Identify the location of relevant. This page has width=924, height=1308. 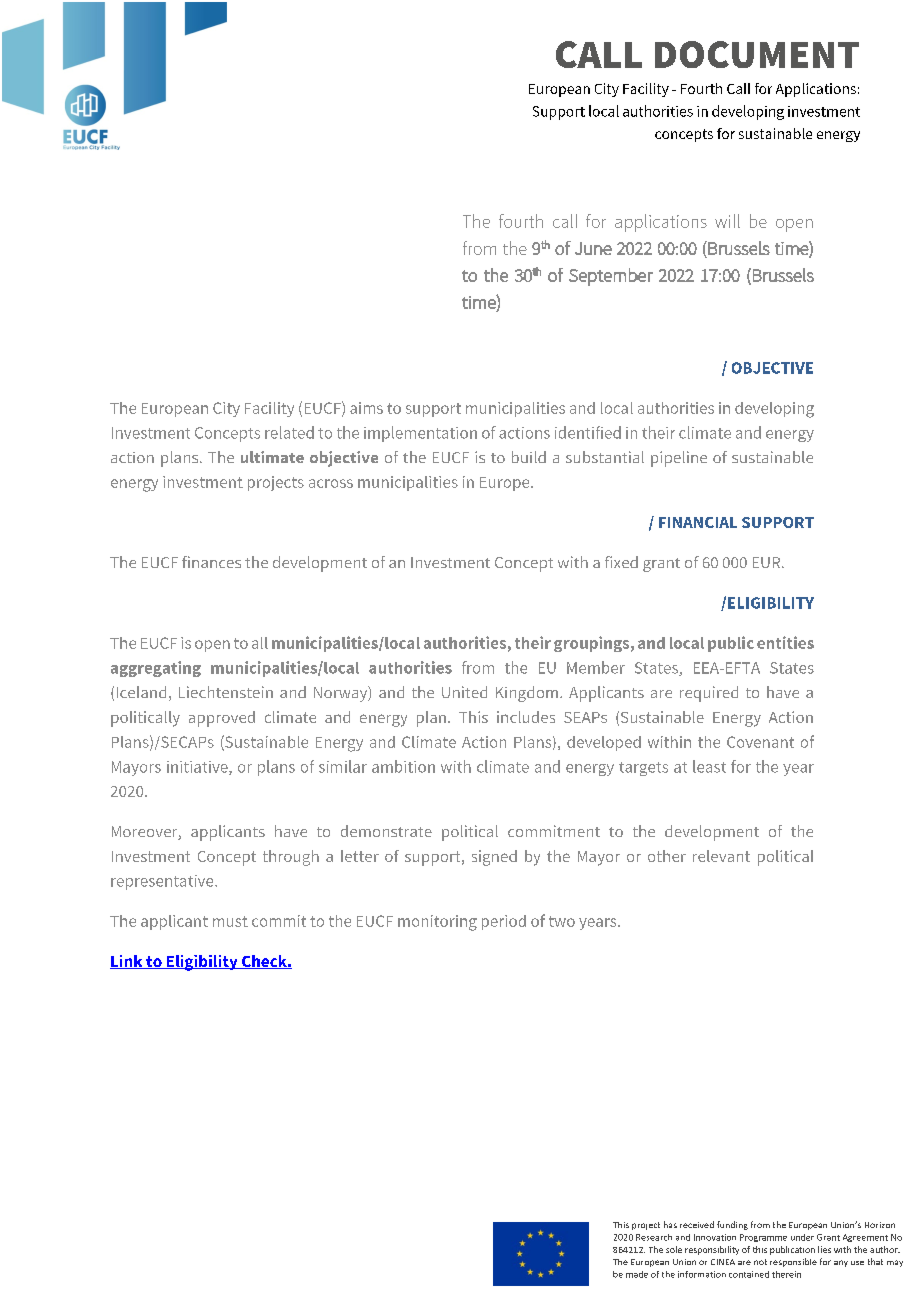
(721, 856).
